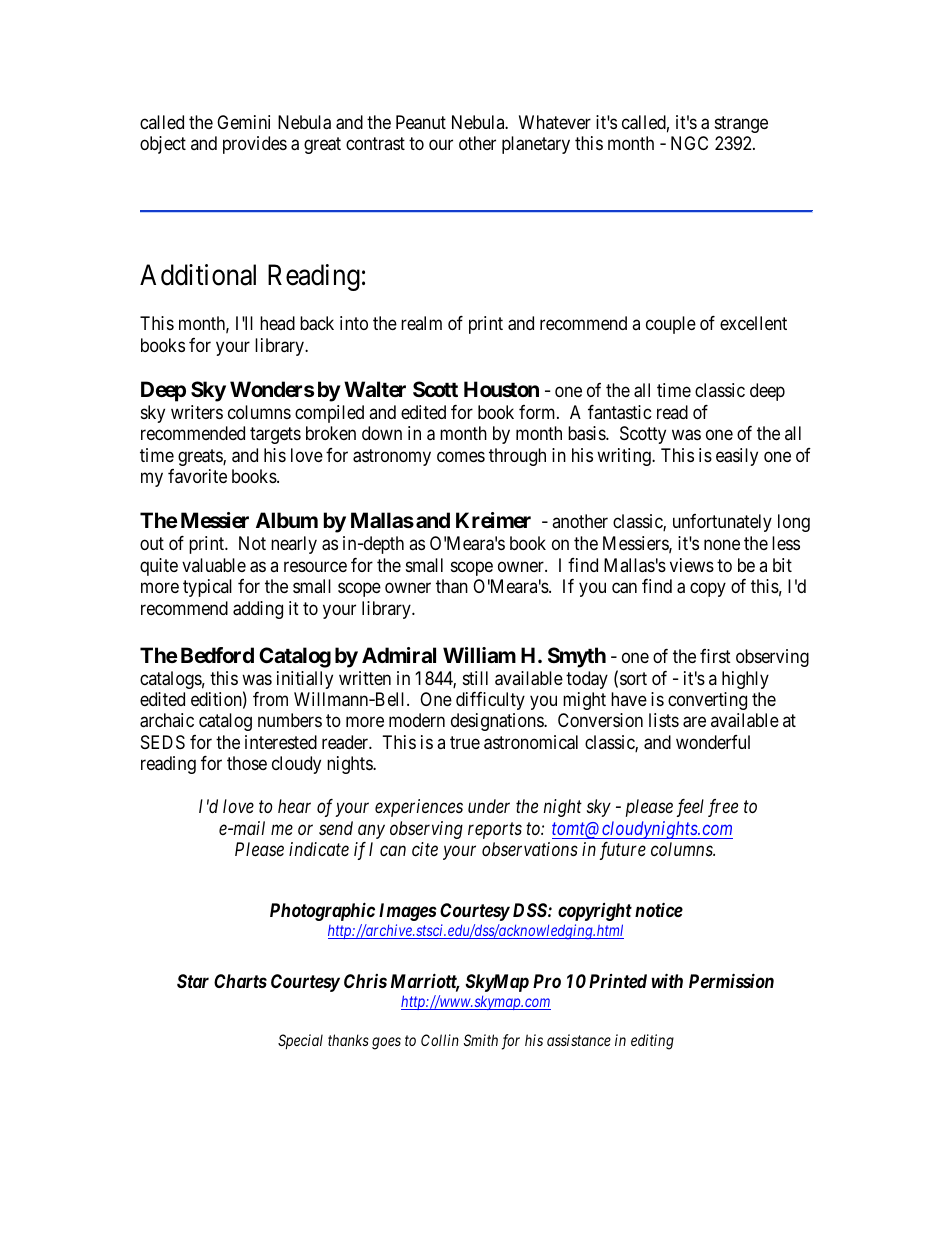  Describe the element at coordinates (689, 143) in the page. I see `NGC` at that location.
